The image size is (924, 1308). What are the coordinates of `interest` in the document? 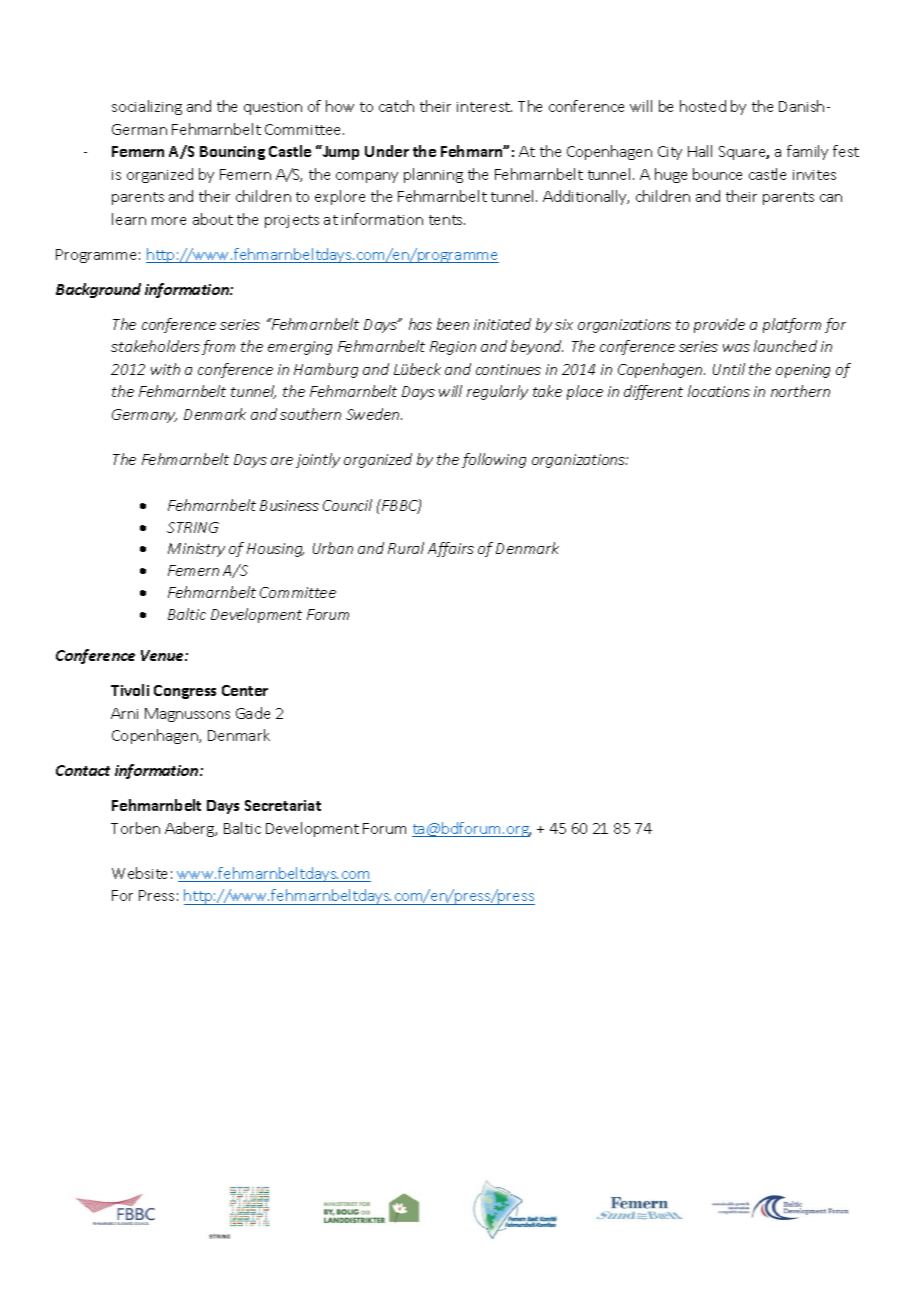 It's located at (484, 107).
